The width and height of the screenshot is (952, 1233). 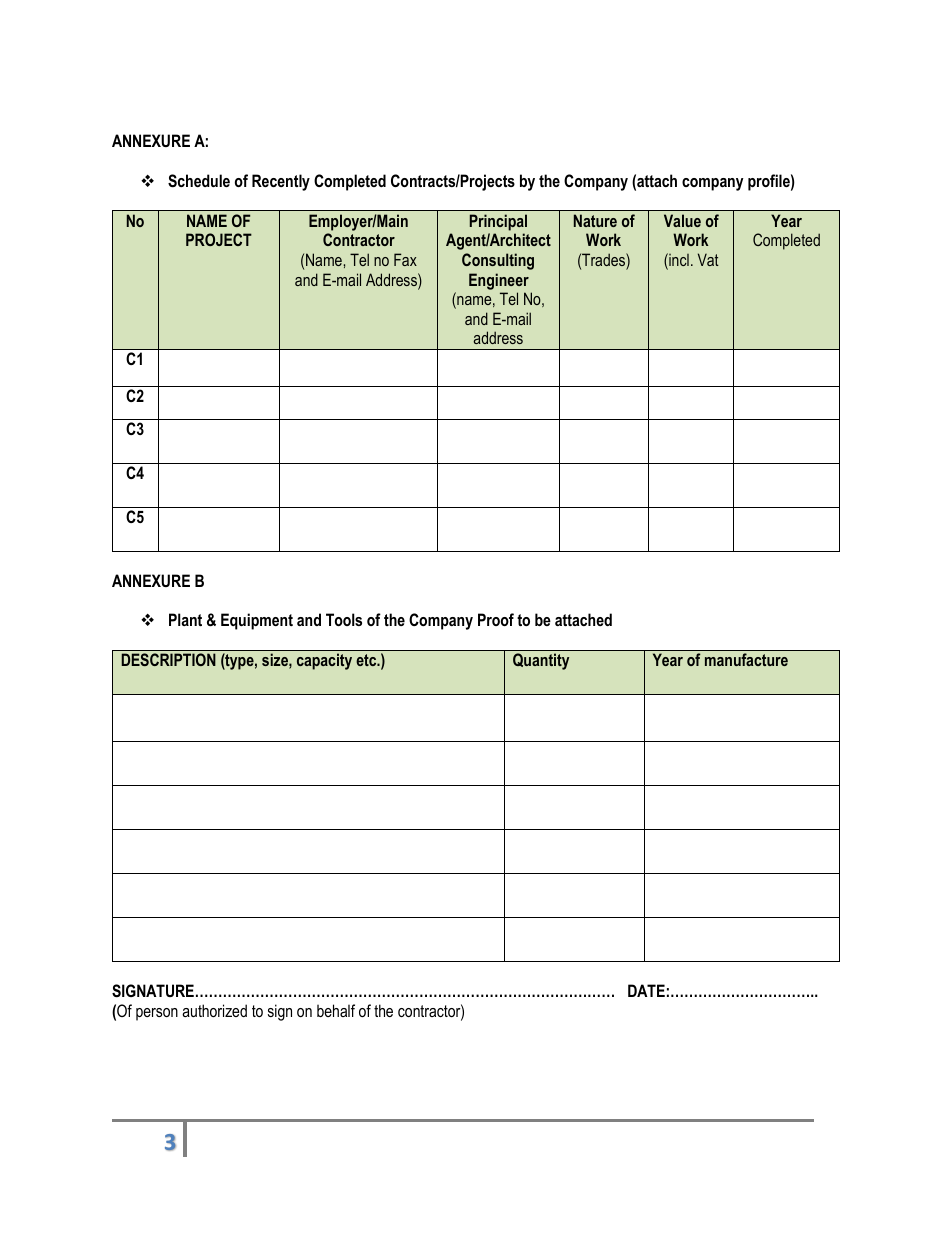 What do you see at coordinates (682, 220) in the screenshot?
I see `Value` at bounding box center [682, 220].
